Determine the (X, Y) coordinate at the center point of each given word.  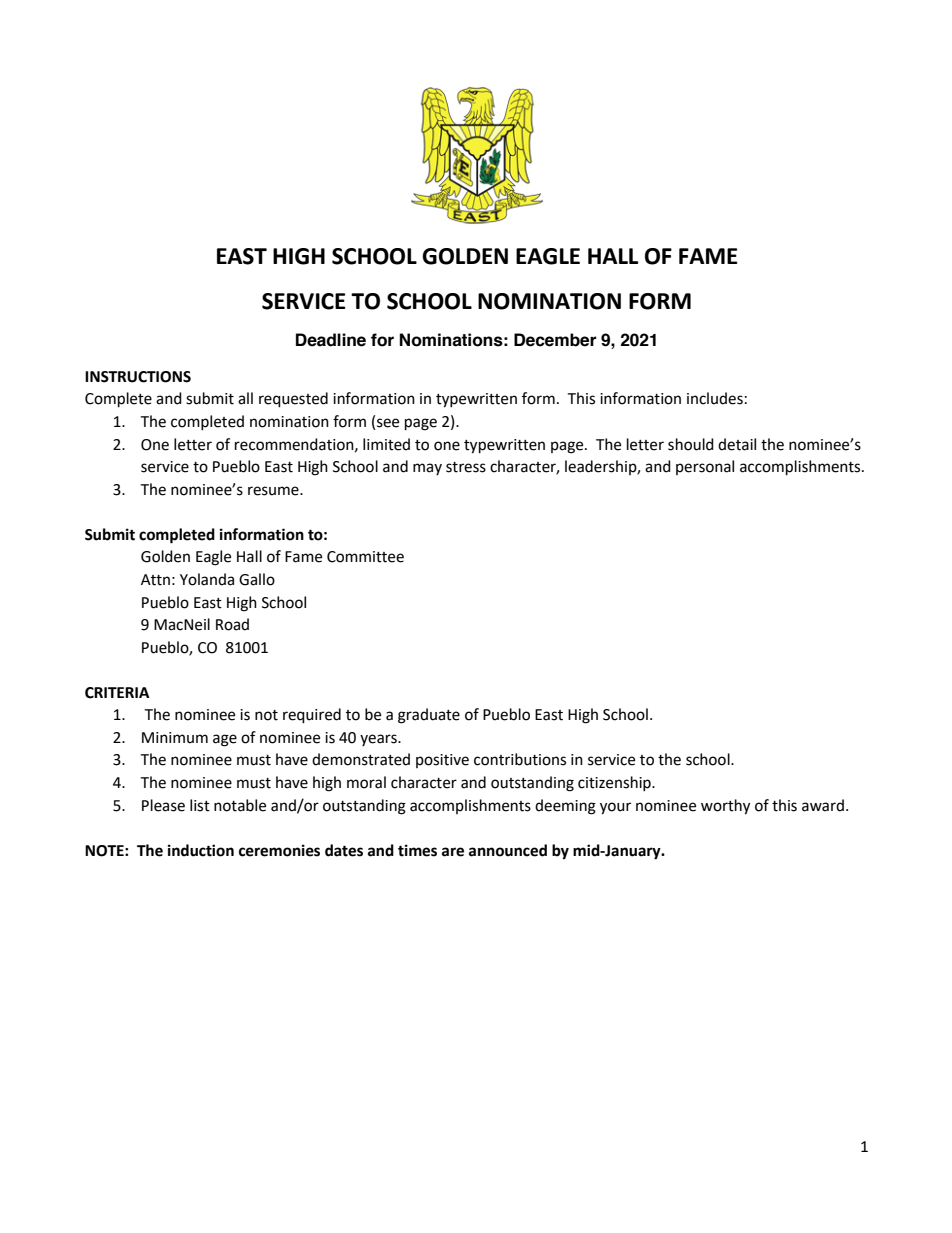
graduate (429, 716)
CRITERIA (117, 693)
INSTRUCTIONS (138, 377)
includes (715, 398)
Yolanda (207, 579)
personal (705, 467)
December (555, 340)
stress (466, 467)
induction (201, 850)
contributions (520, 759)
